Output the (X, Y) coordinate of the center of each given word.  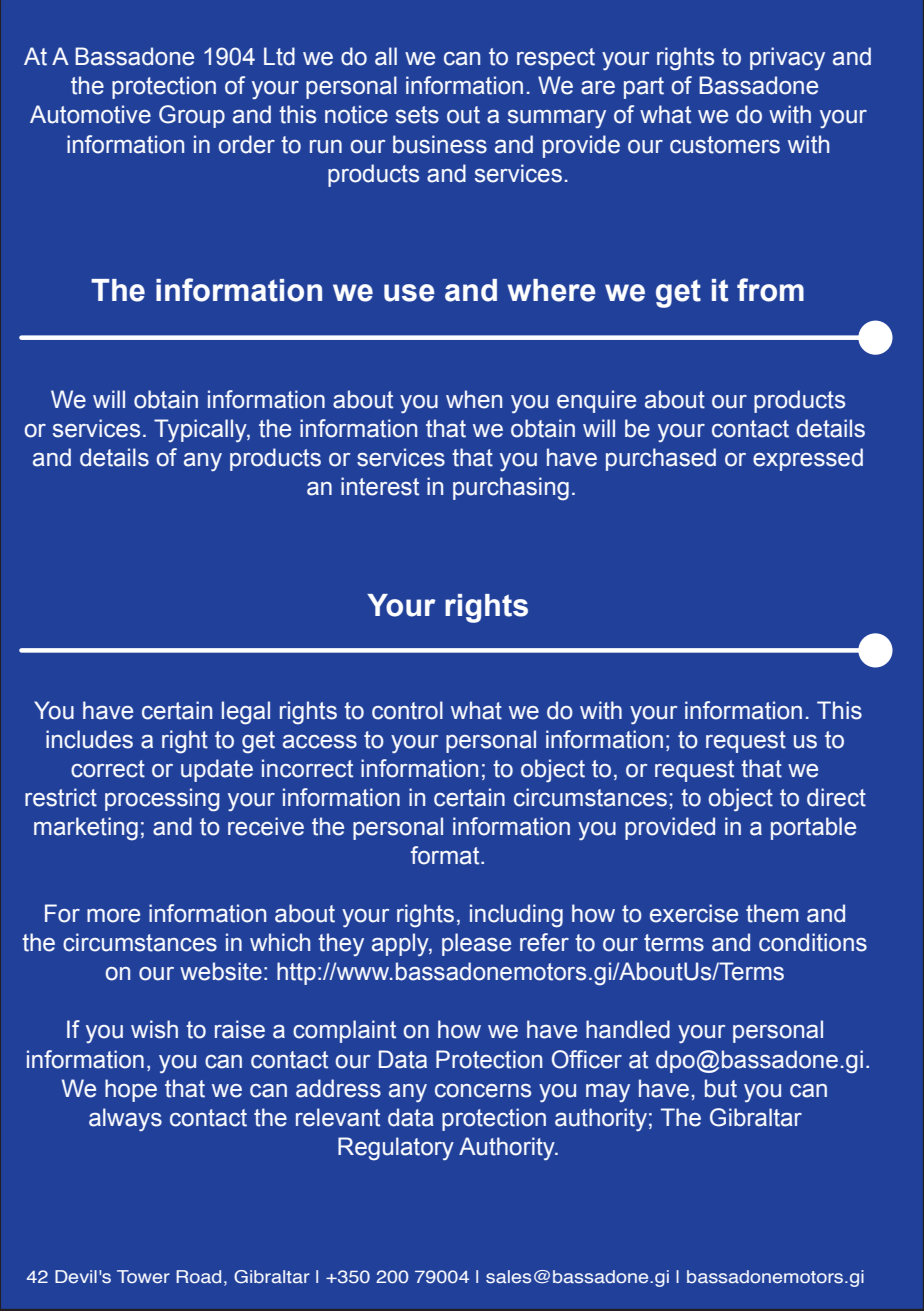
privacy (787, 58)
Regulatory (396, 1149)
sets (417, 115)
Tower (143, 1277)
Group (192, 116)
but (721, 1088)
